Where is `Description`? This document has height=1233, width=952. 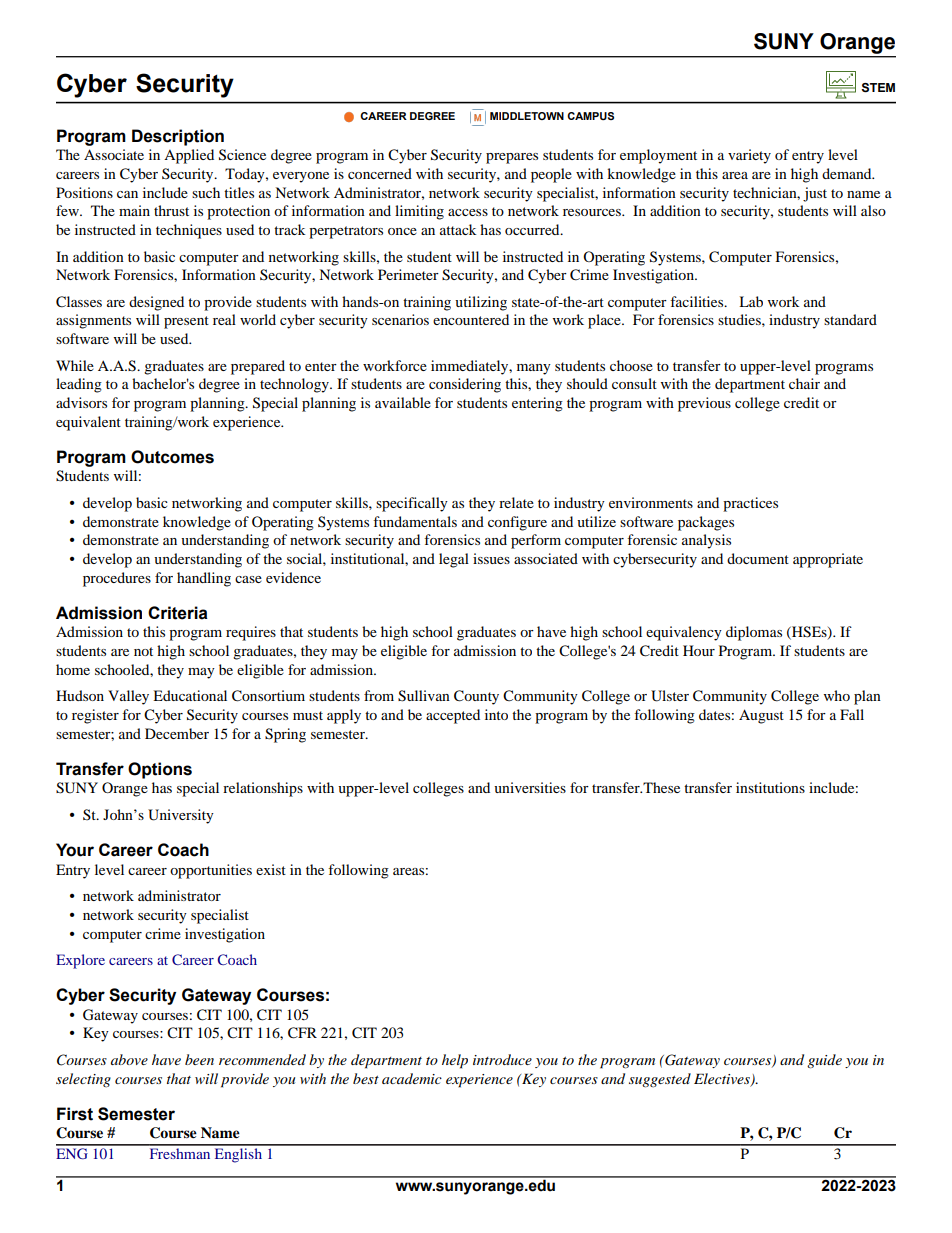
Description is located at coordinates (178, 137).
